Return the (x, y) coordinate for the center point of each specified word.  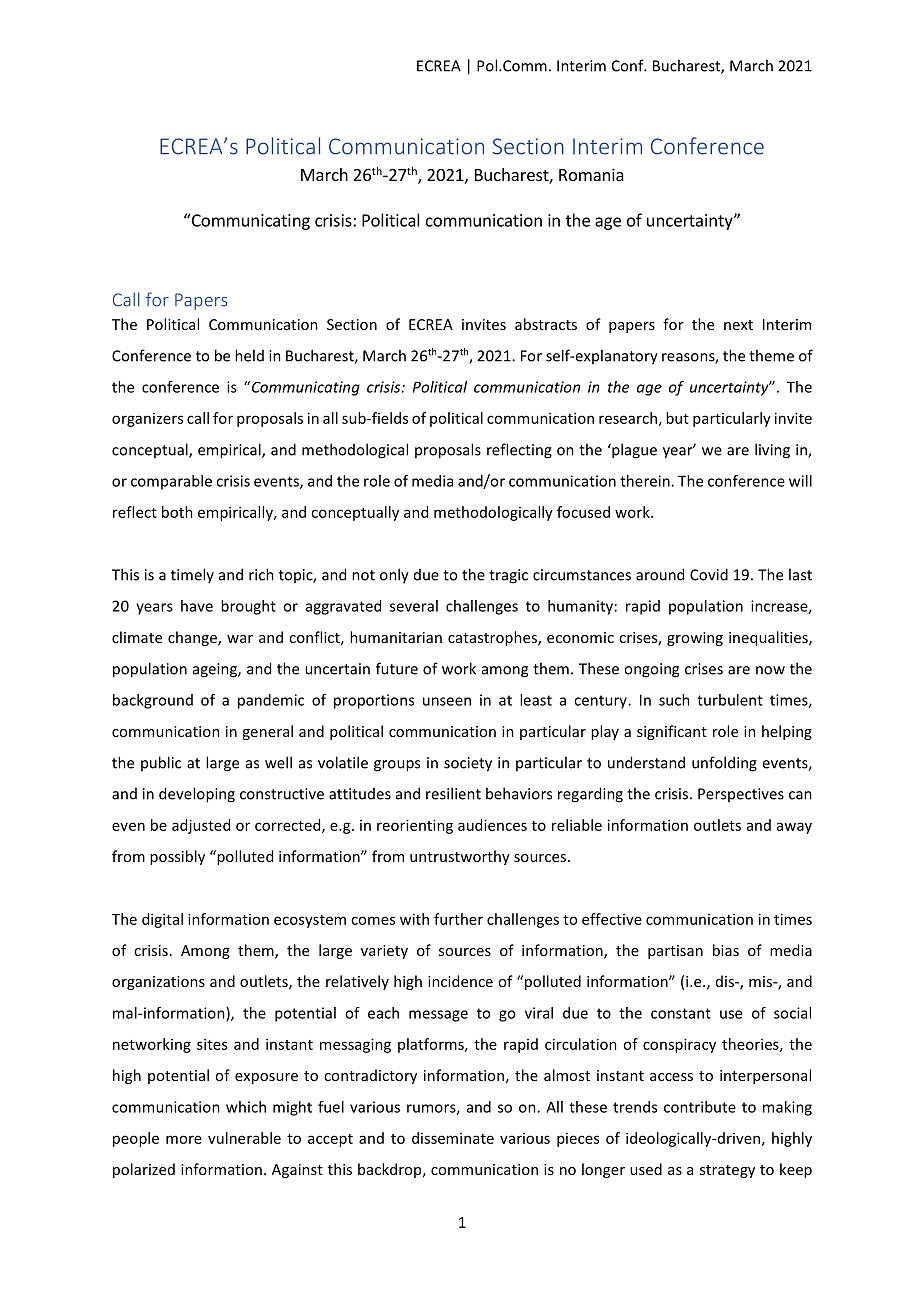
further (458, 919)
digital (162, 920)
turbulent (730, 700)
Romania (591, 174)
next (738, 325)
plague (633, 451)
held (249, 355)
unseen (447, 701)
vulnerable (244, 1138)
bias (726, 950)
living (772, 451)
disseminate (453, 1138)
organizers (147, 420)
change (193, 638)
